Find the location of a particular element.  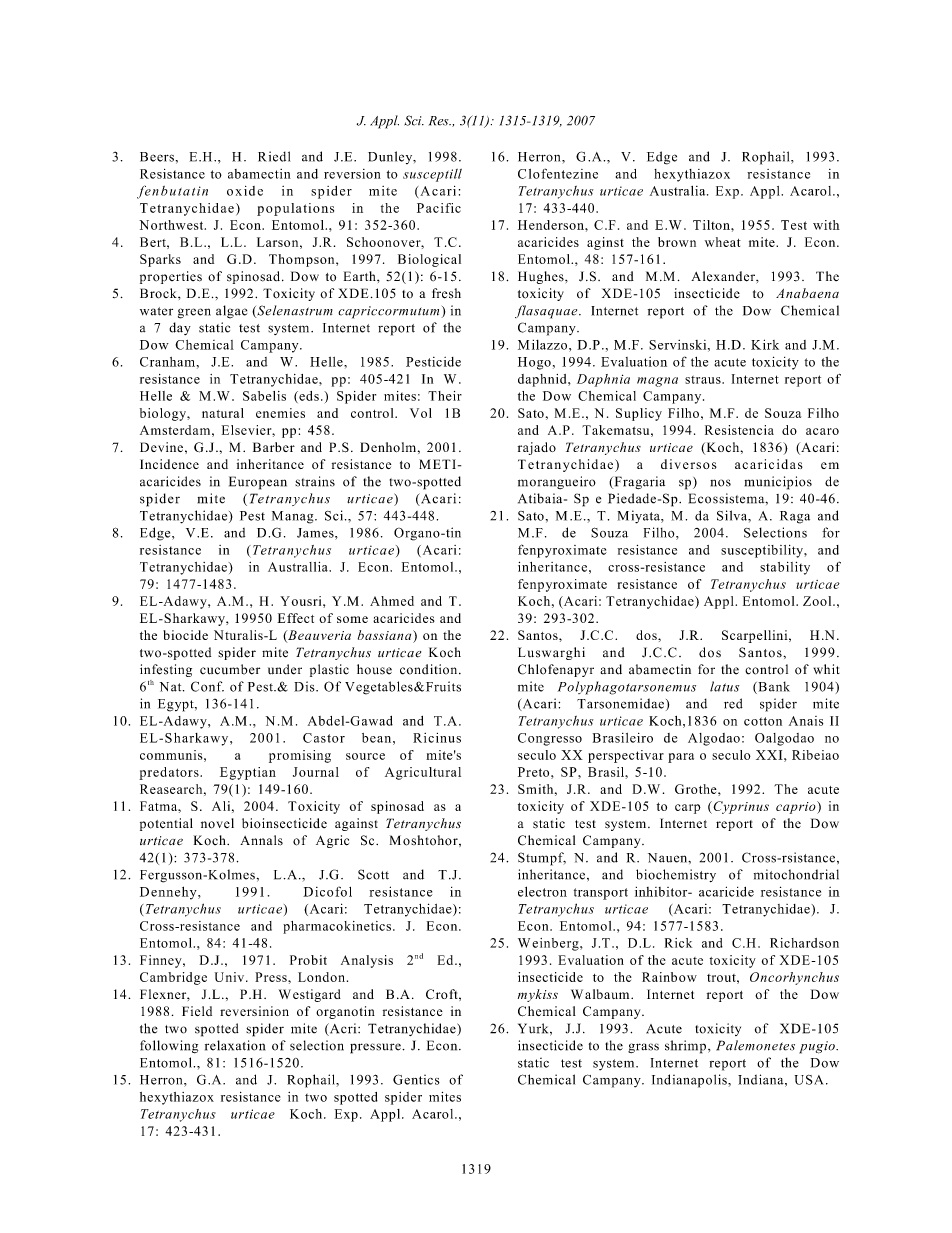

Northwest is located at coordinates (172, 225).
